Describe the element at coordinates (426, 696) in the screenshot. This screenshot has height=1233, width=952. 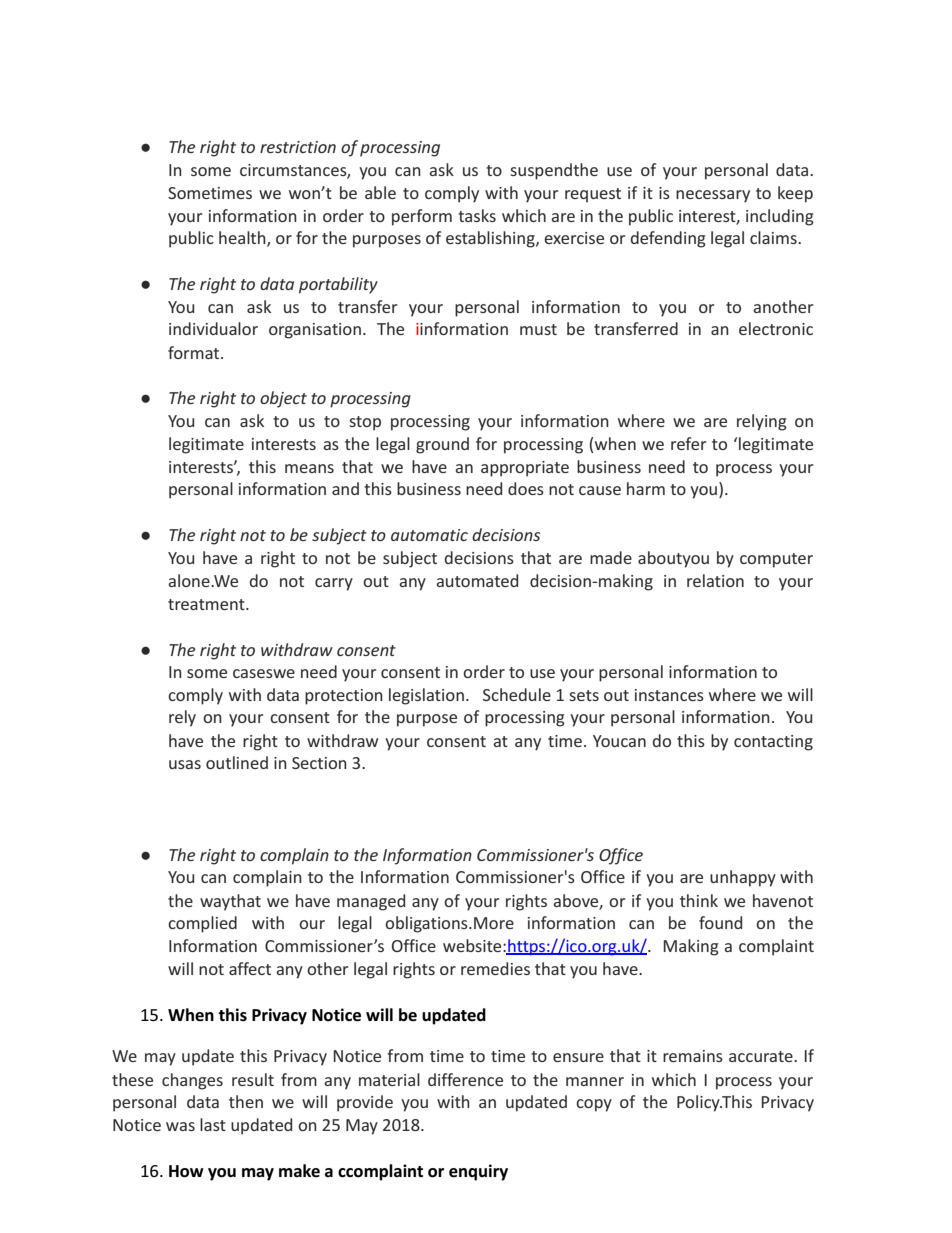
I see `legislation` at that location.
